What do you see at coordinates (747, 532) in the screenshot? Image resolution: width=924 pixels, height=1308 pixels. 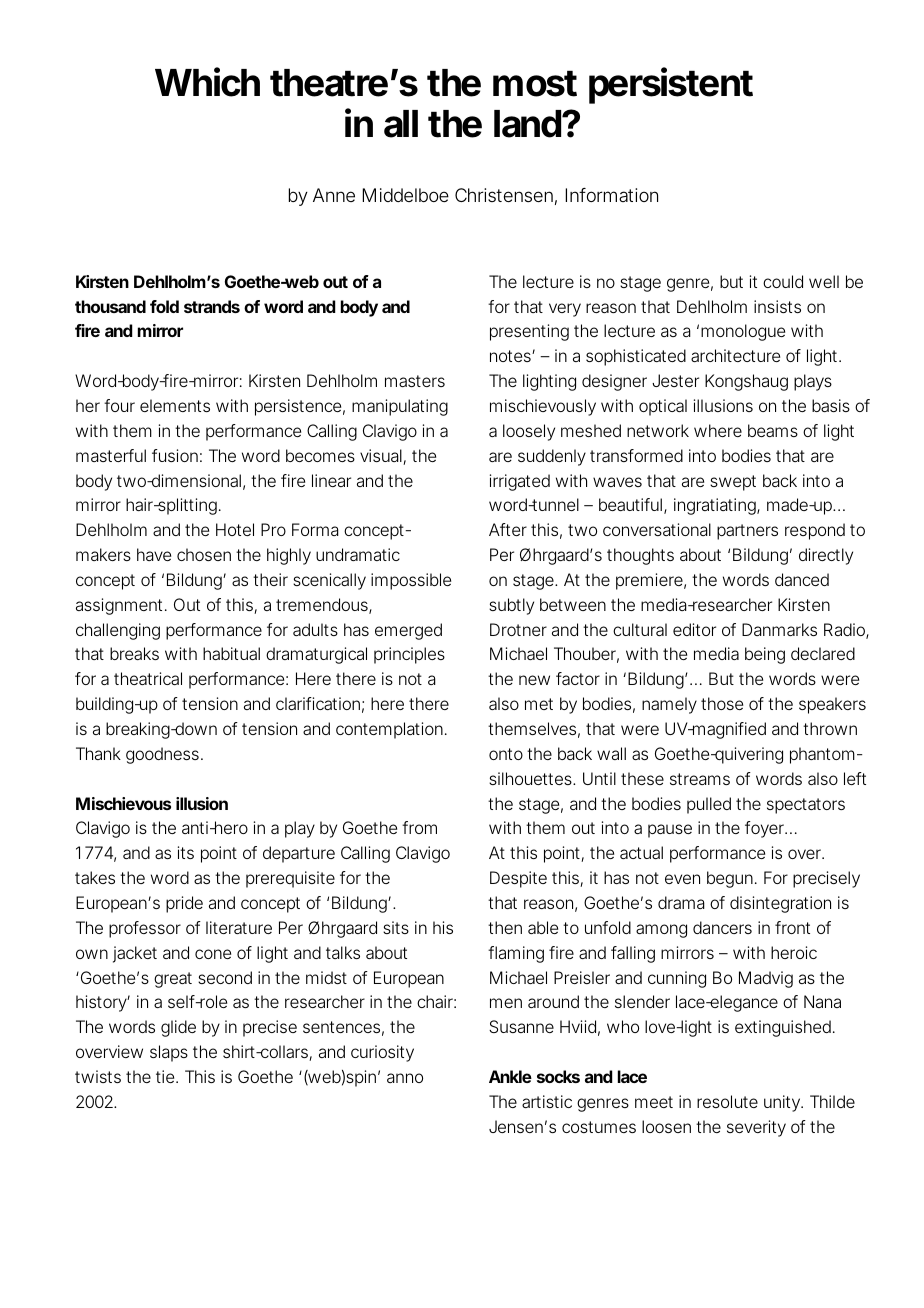 I see `partners` at bounding box center [747, 532].
